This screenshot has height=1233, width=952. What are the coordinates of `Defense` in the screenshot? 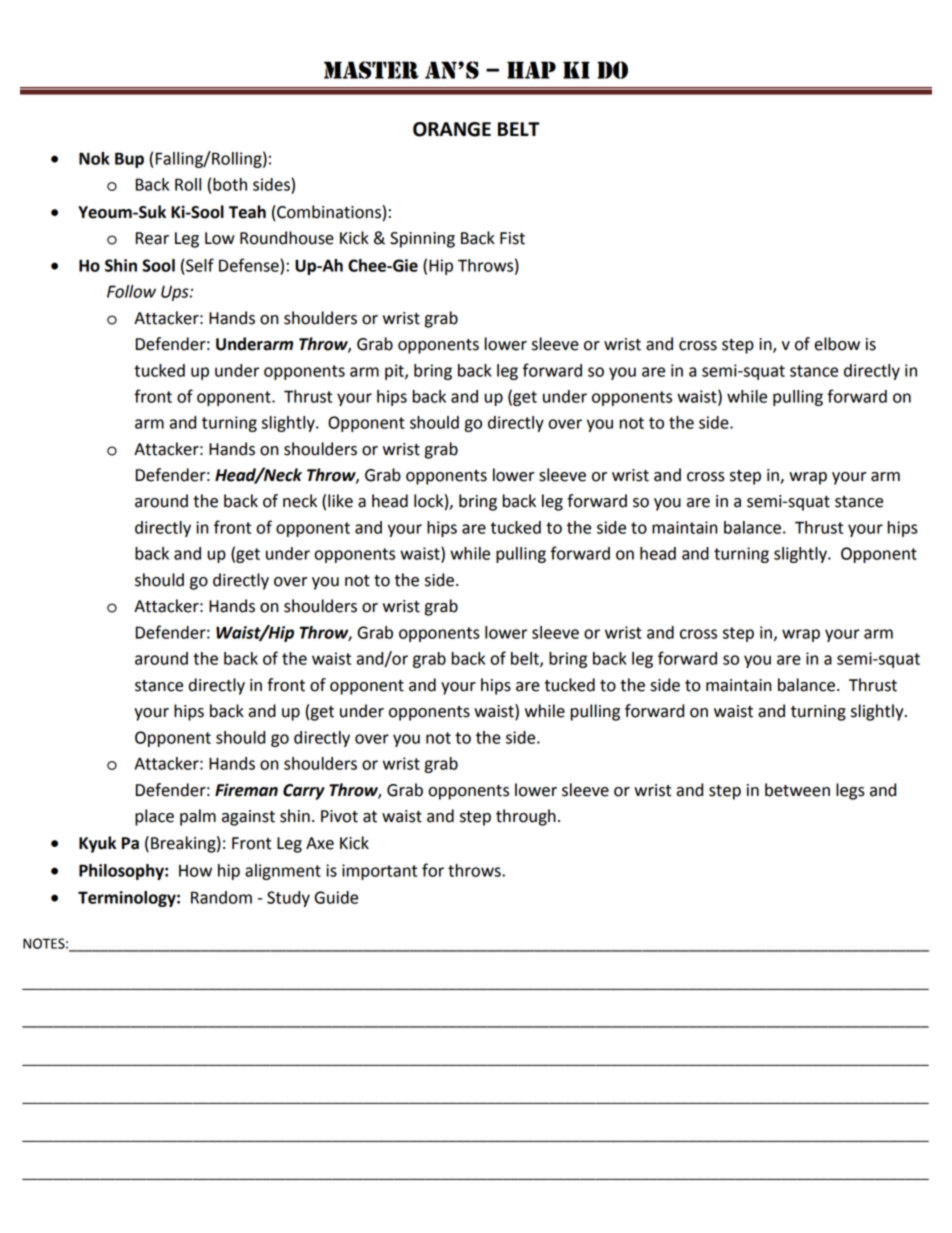 It's located at (250, 265).
